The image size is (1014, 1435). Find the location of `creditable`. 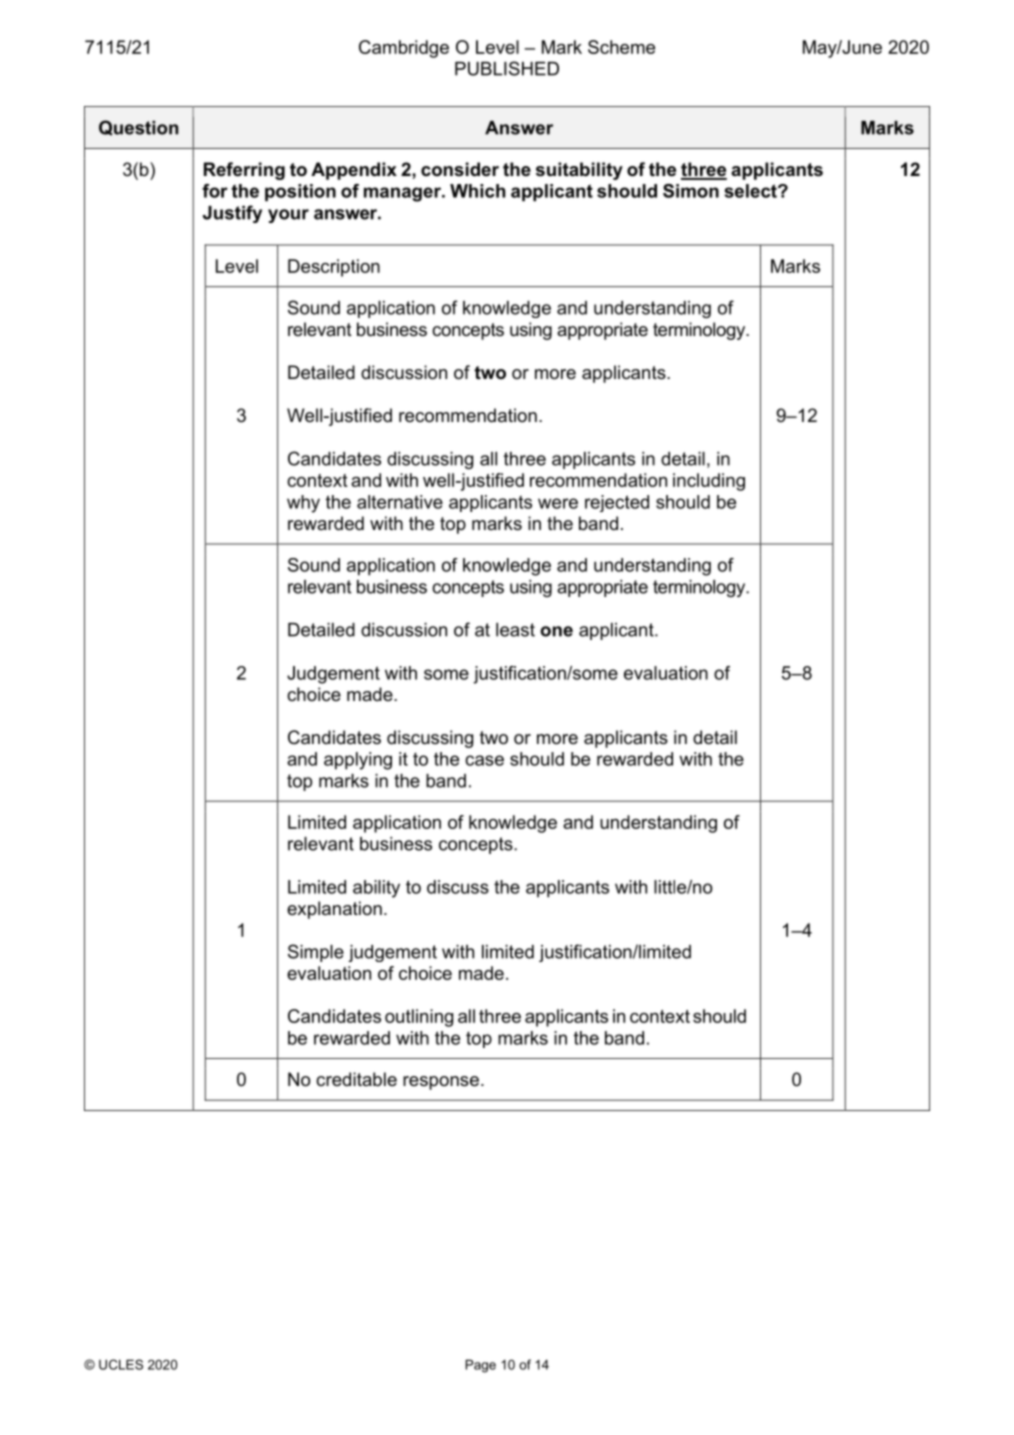

creditable is located at coordinates (356, 1079).
